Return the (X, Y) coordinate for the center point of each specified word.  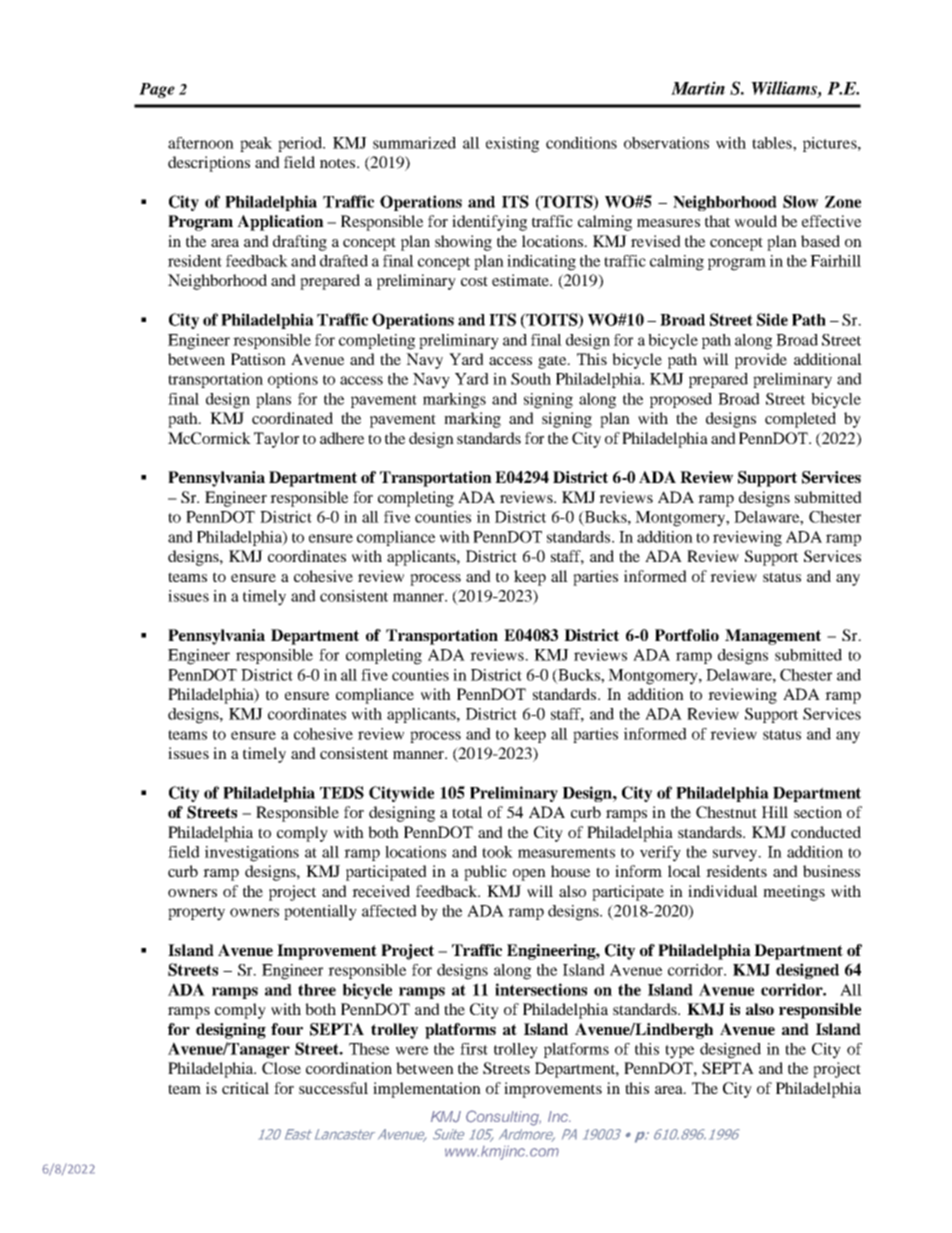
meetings (794, 893)
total (467, 812)
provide (761, 361)
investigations (252, 854)
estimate (521, 280)
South (531, 379)
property (196, 914)
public (485, 873)
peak (256, 144)
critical (245, 1088)
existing (512, 145)
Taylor (276, 440)
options (293, 380)
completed (800, 420)
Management (773, 637)
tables (773, 143)
